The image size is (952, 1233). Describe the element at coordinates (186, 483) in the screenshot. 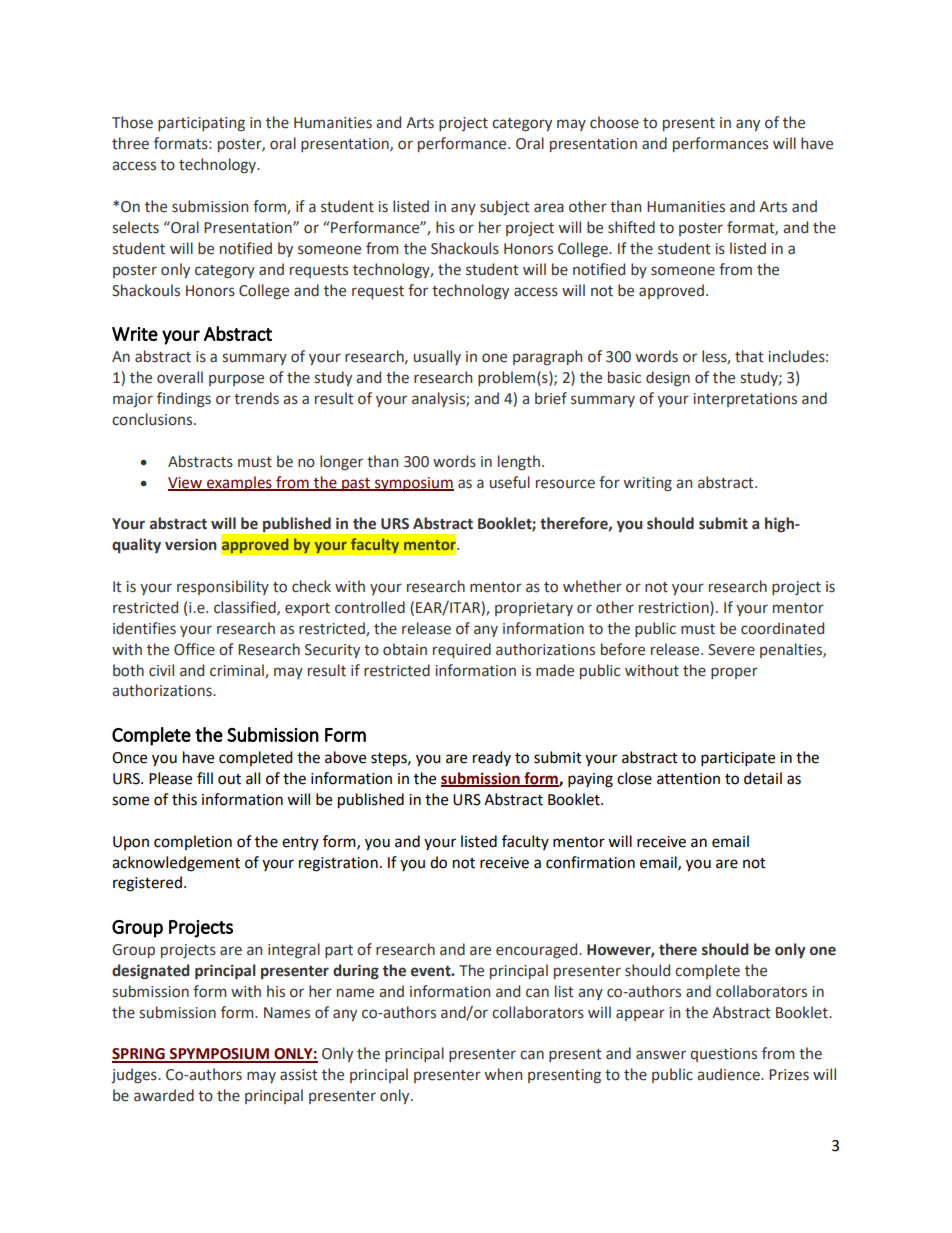

I see `View` at that location.
